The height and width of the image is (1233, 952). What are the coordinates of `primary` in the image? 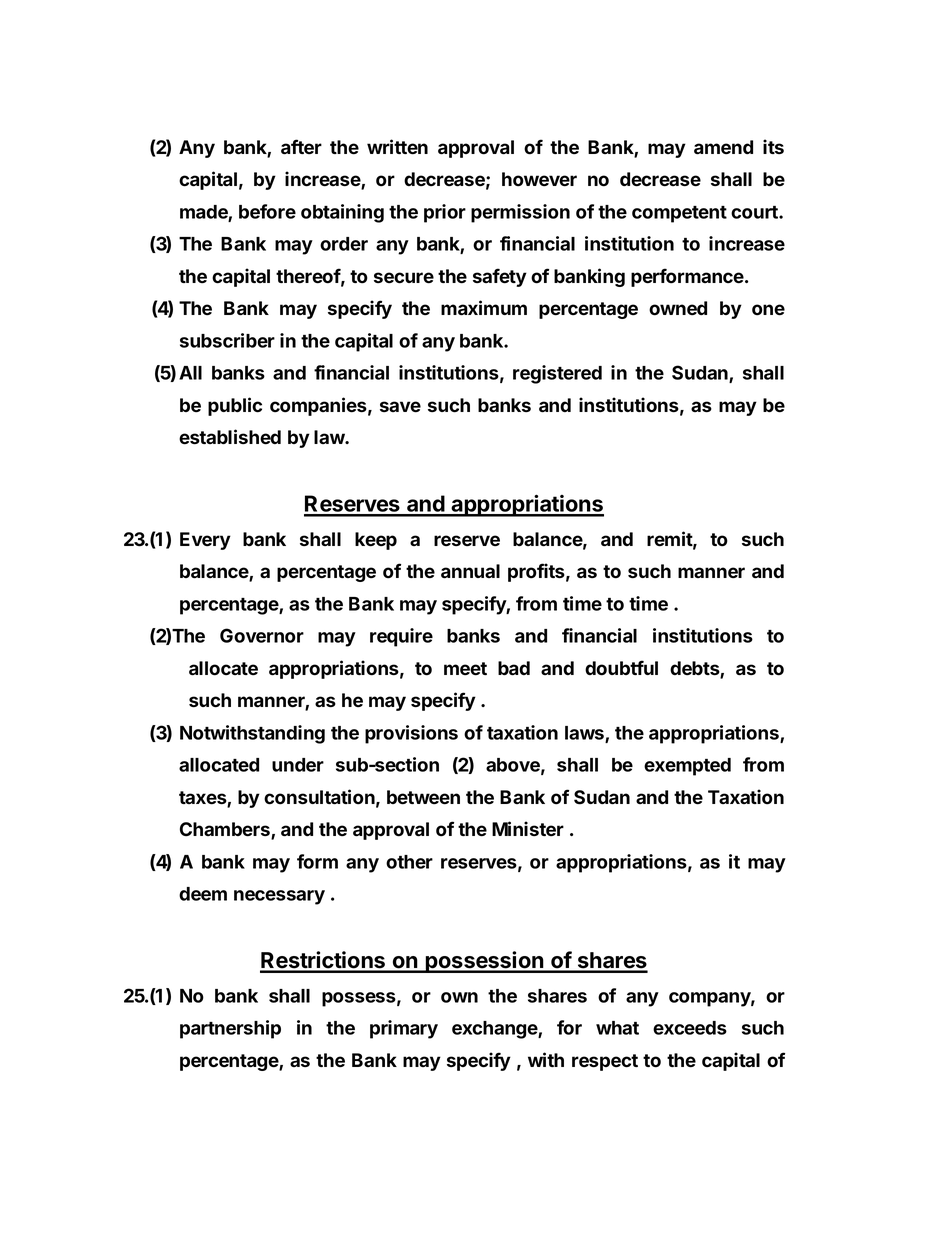 It's located at (404, 1029).
